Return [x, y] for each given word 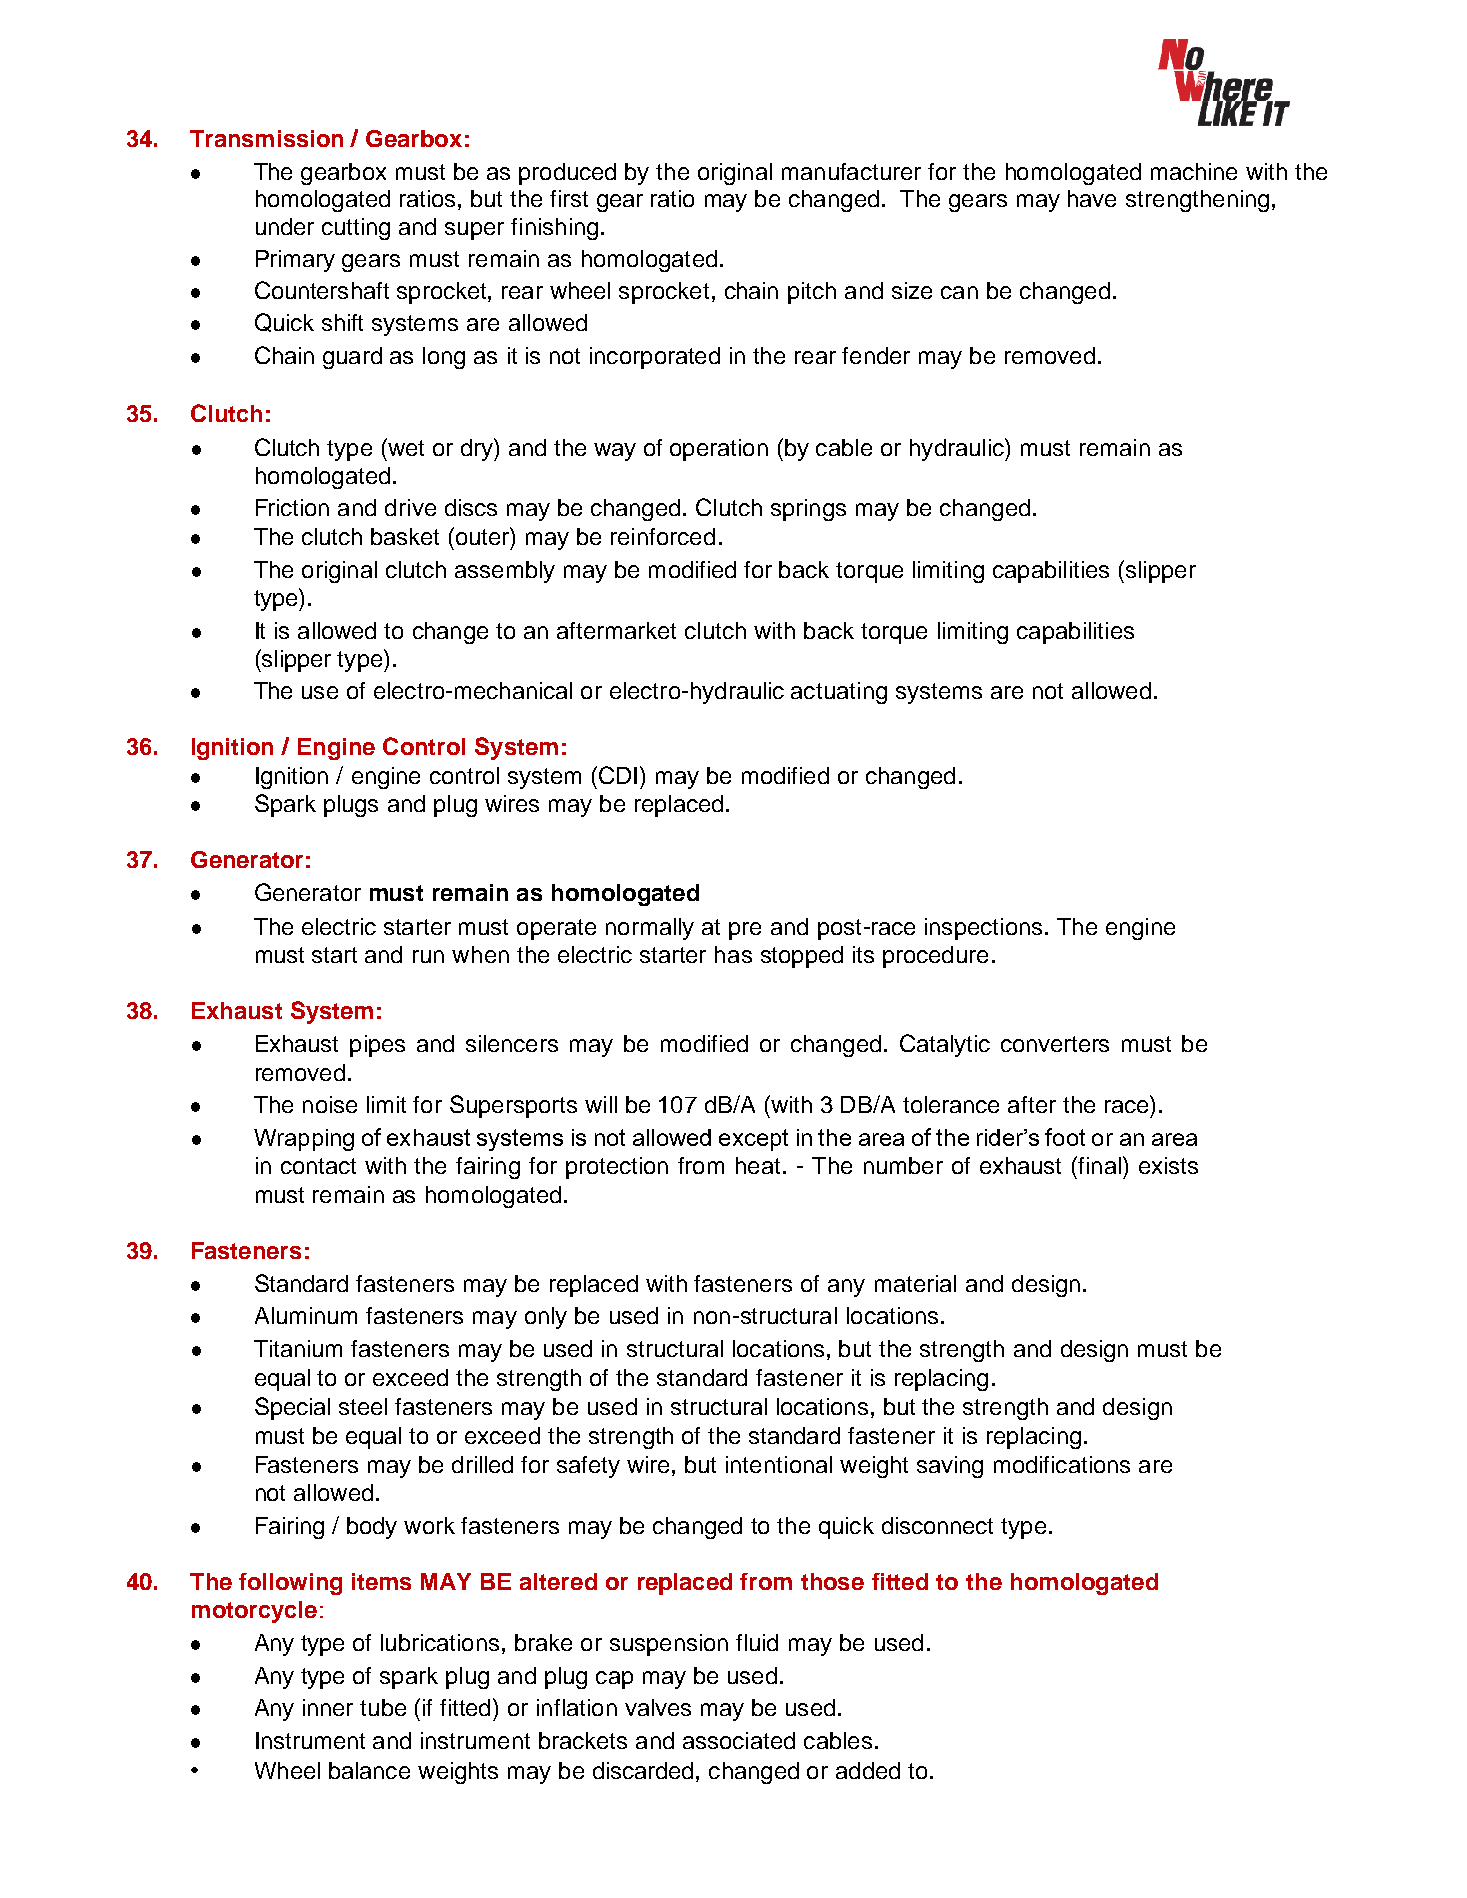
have [1092, 198]
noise [330, 1104]
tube [383, 1707]
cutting [356, 229]
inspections [983, 929]
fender [876, 355]
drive [410, 507]
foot [1065, 1137]
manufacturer [851, 171]
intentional [779, 1464]
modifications [1062, 1464]
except [753, 1140]
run [428, 956]
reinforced [663, 536]
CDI [618, 775]
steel [363, 1406]
